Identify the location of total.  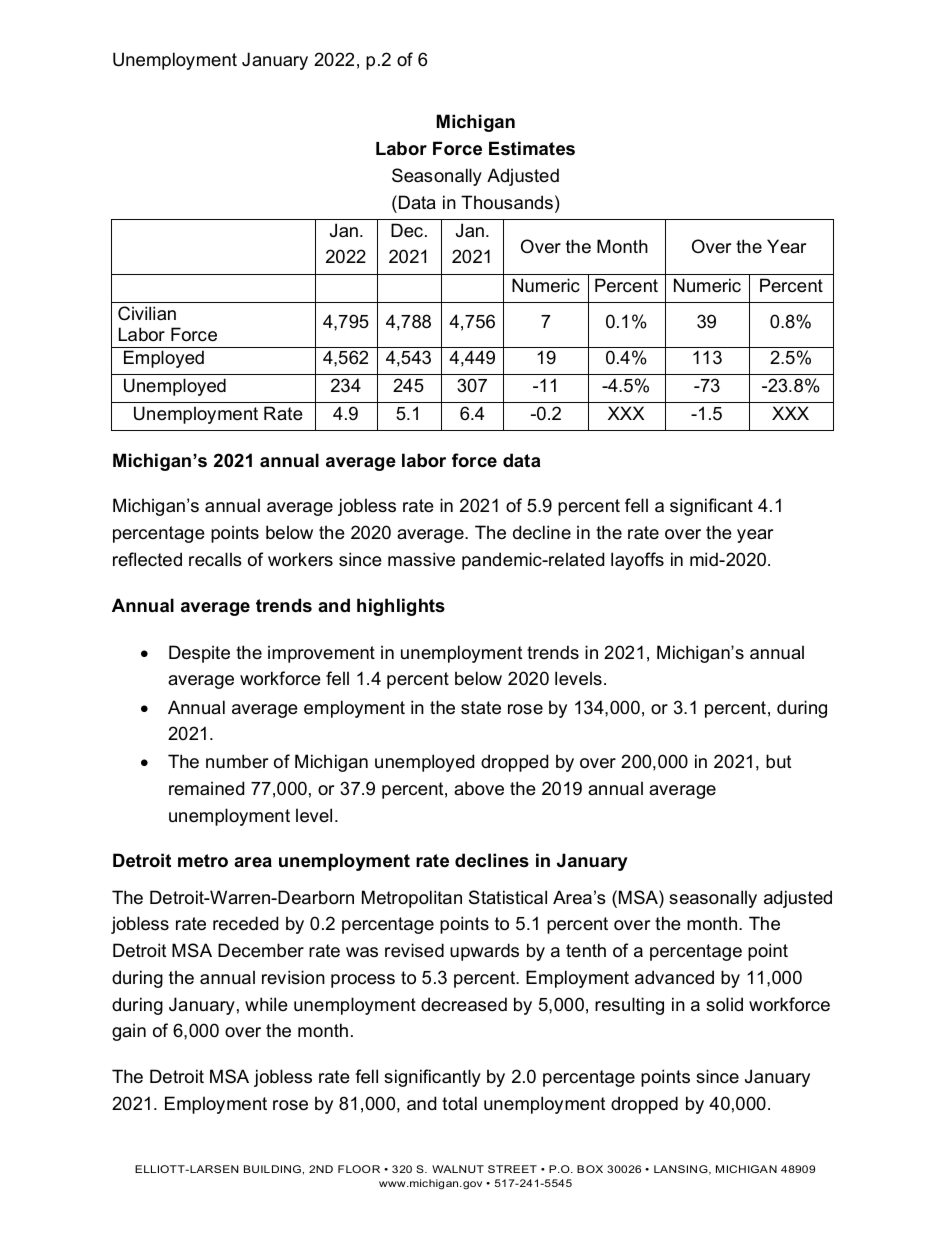
(459, 1103).
